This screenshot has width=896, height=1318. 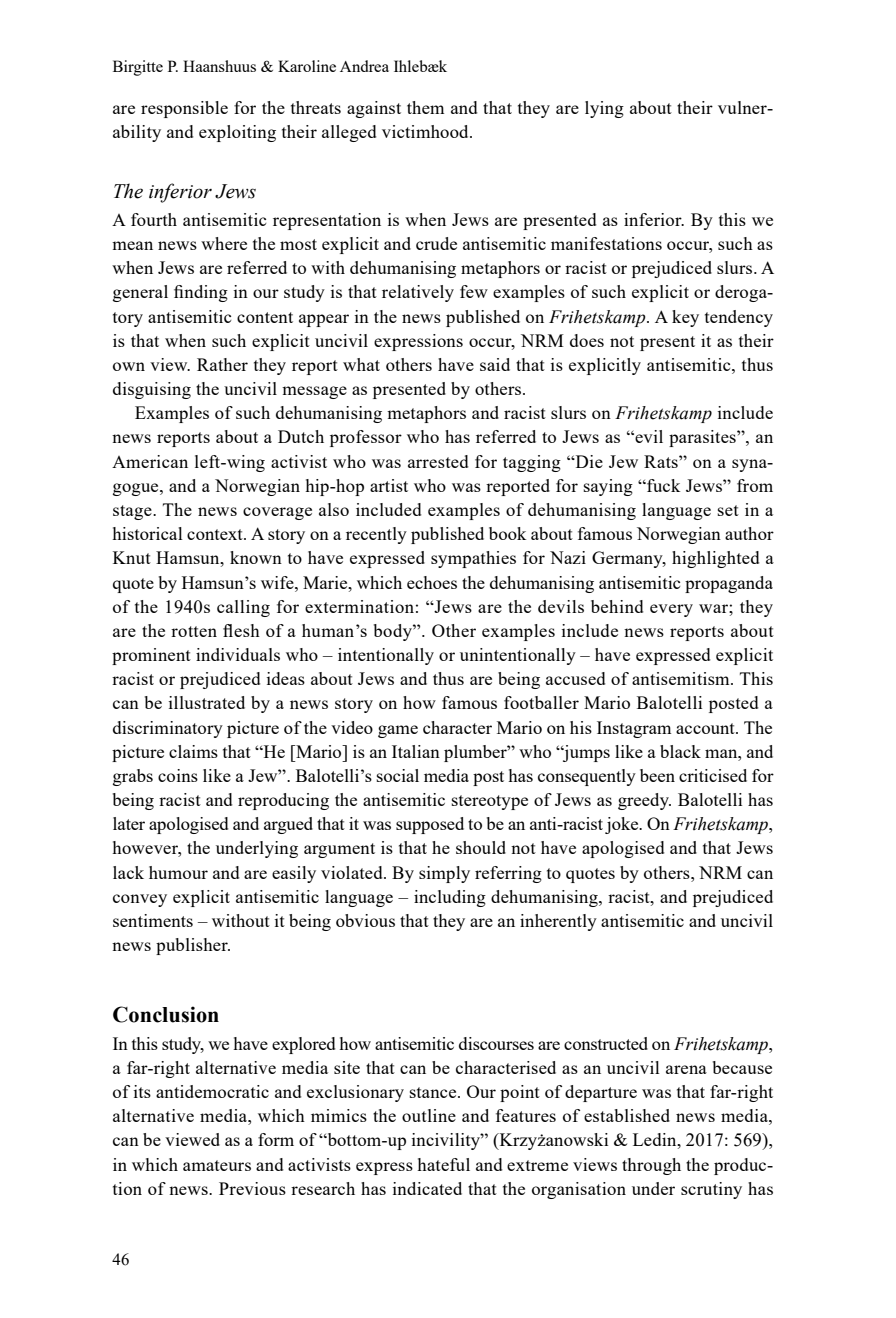 What do you see at coordinates (651, 1166) in the screenshot?
I see `through` at bounding box center [651, 1166].
